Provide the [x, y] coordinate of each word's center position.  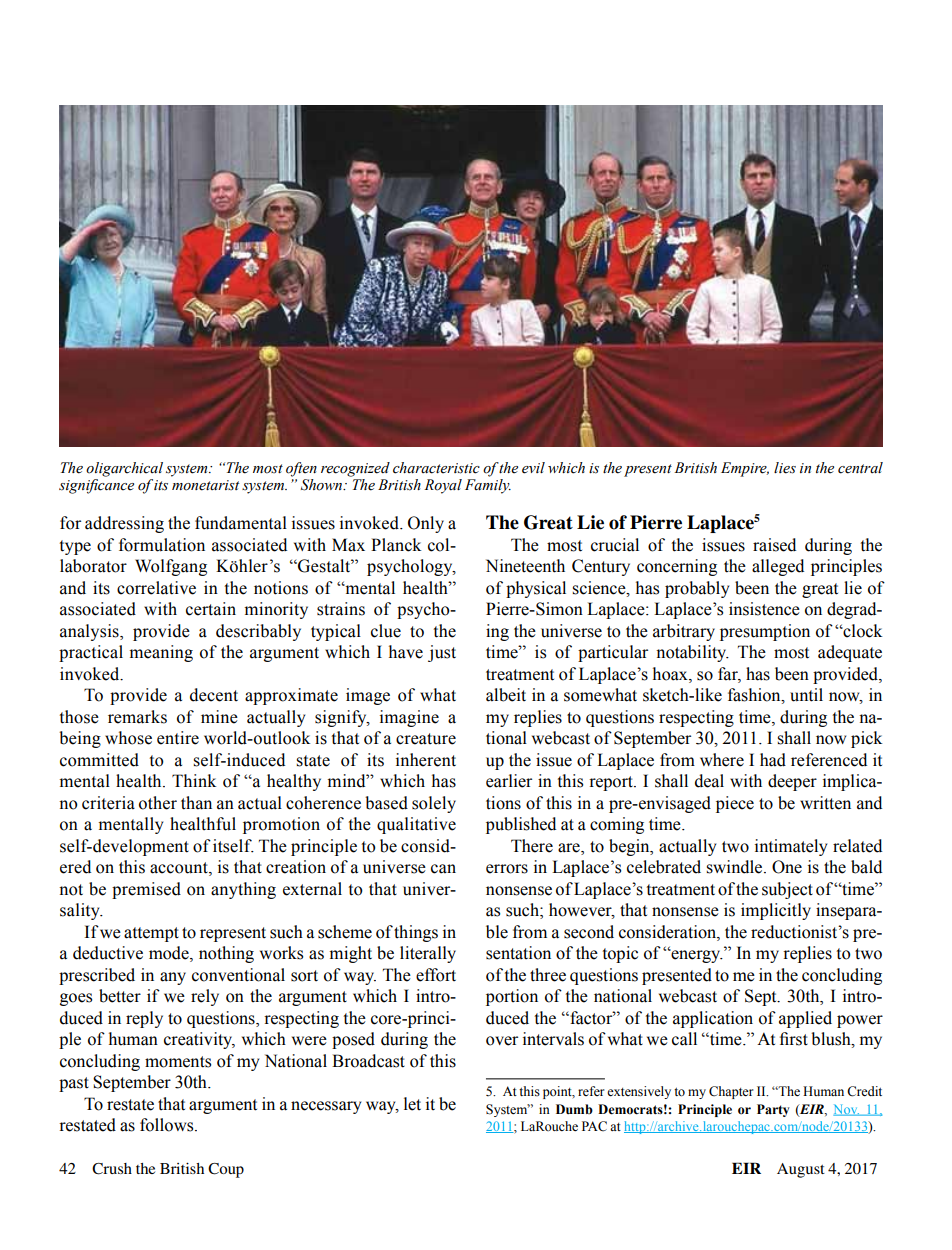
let [412, 1104]
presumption [765, 632]
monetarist [205, 485]
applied [805, 1019]
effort [436, 975]
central [860, 468]
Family [488, 486]
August [801, 1170]
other [158, 803]
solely [434, 804]
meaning [161, 653]
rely [205, 997]
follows [168, 1125]
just [442, 653]
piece [735, 804]
